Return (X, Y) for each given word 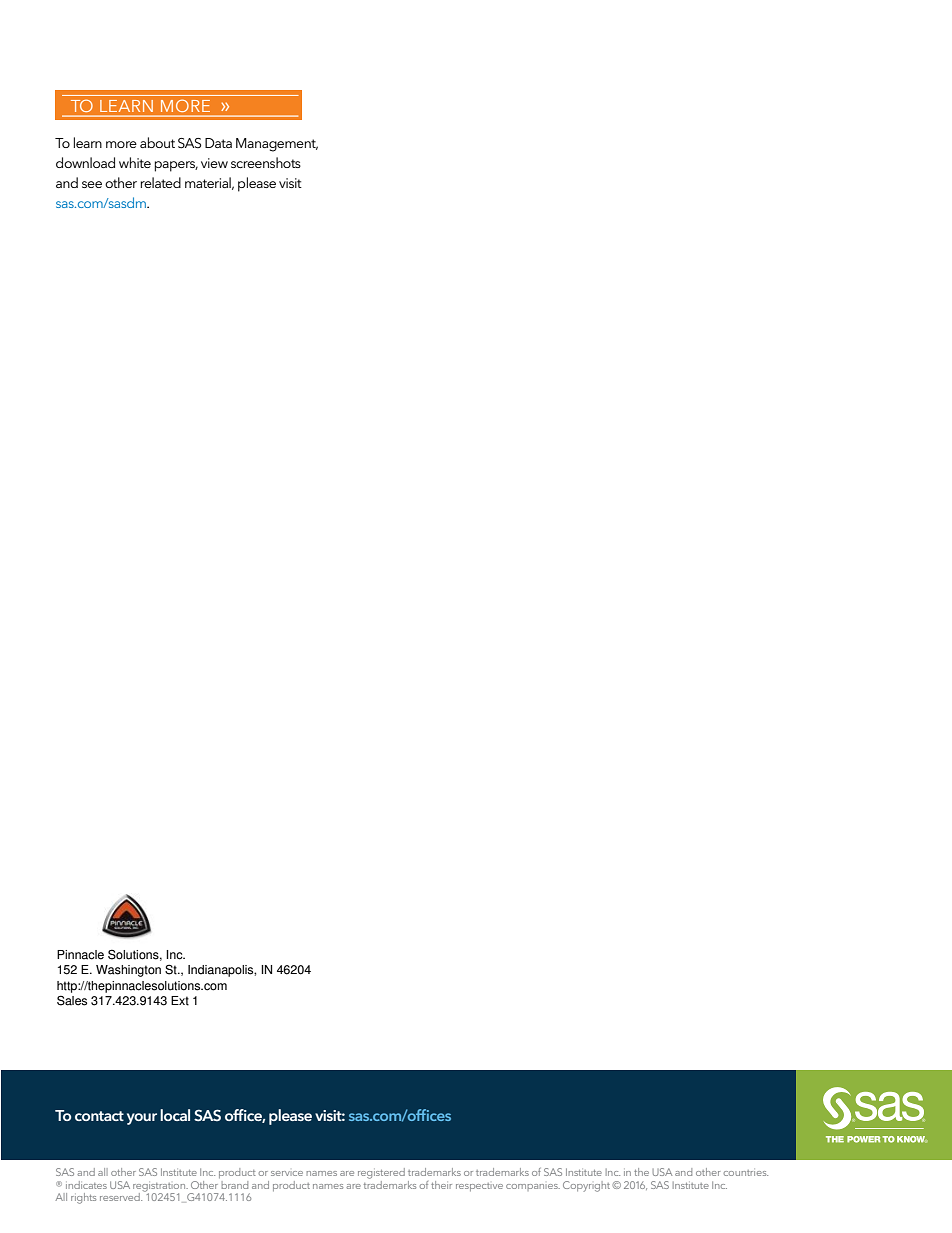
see (92, 184)
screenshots (266, 162)
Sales (72, 1000)
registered (381, 1173)
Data (218, 143)
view (214, 163)
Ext (180, 1001)
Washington (128, 971)
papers (176, 166)
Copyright (588, 1186)
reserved (121, 1197)
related (160, 182)
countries (745, 1173)
